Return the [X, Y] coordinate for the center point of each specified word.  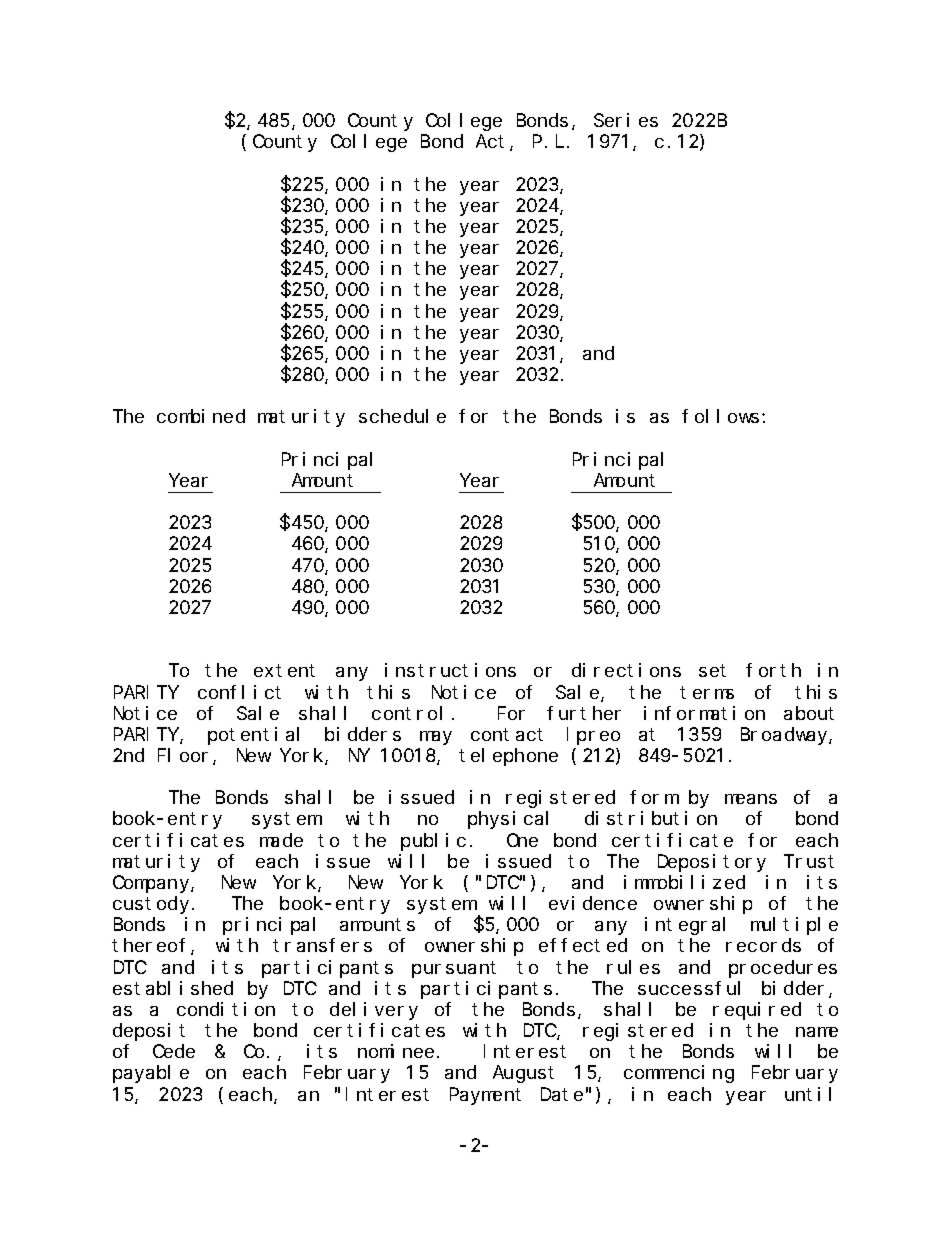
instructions [450, 670]
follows [720, 416]
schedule [402, 416]
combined [201, 416]
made [281, 840]
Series [626, 120]
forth [773, 670]
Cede [174, 1051]
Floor [186, 756]
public [433, 842]
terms [707, 692]
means [751, 799]
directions [626, 670]
